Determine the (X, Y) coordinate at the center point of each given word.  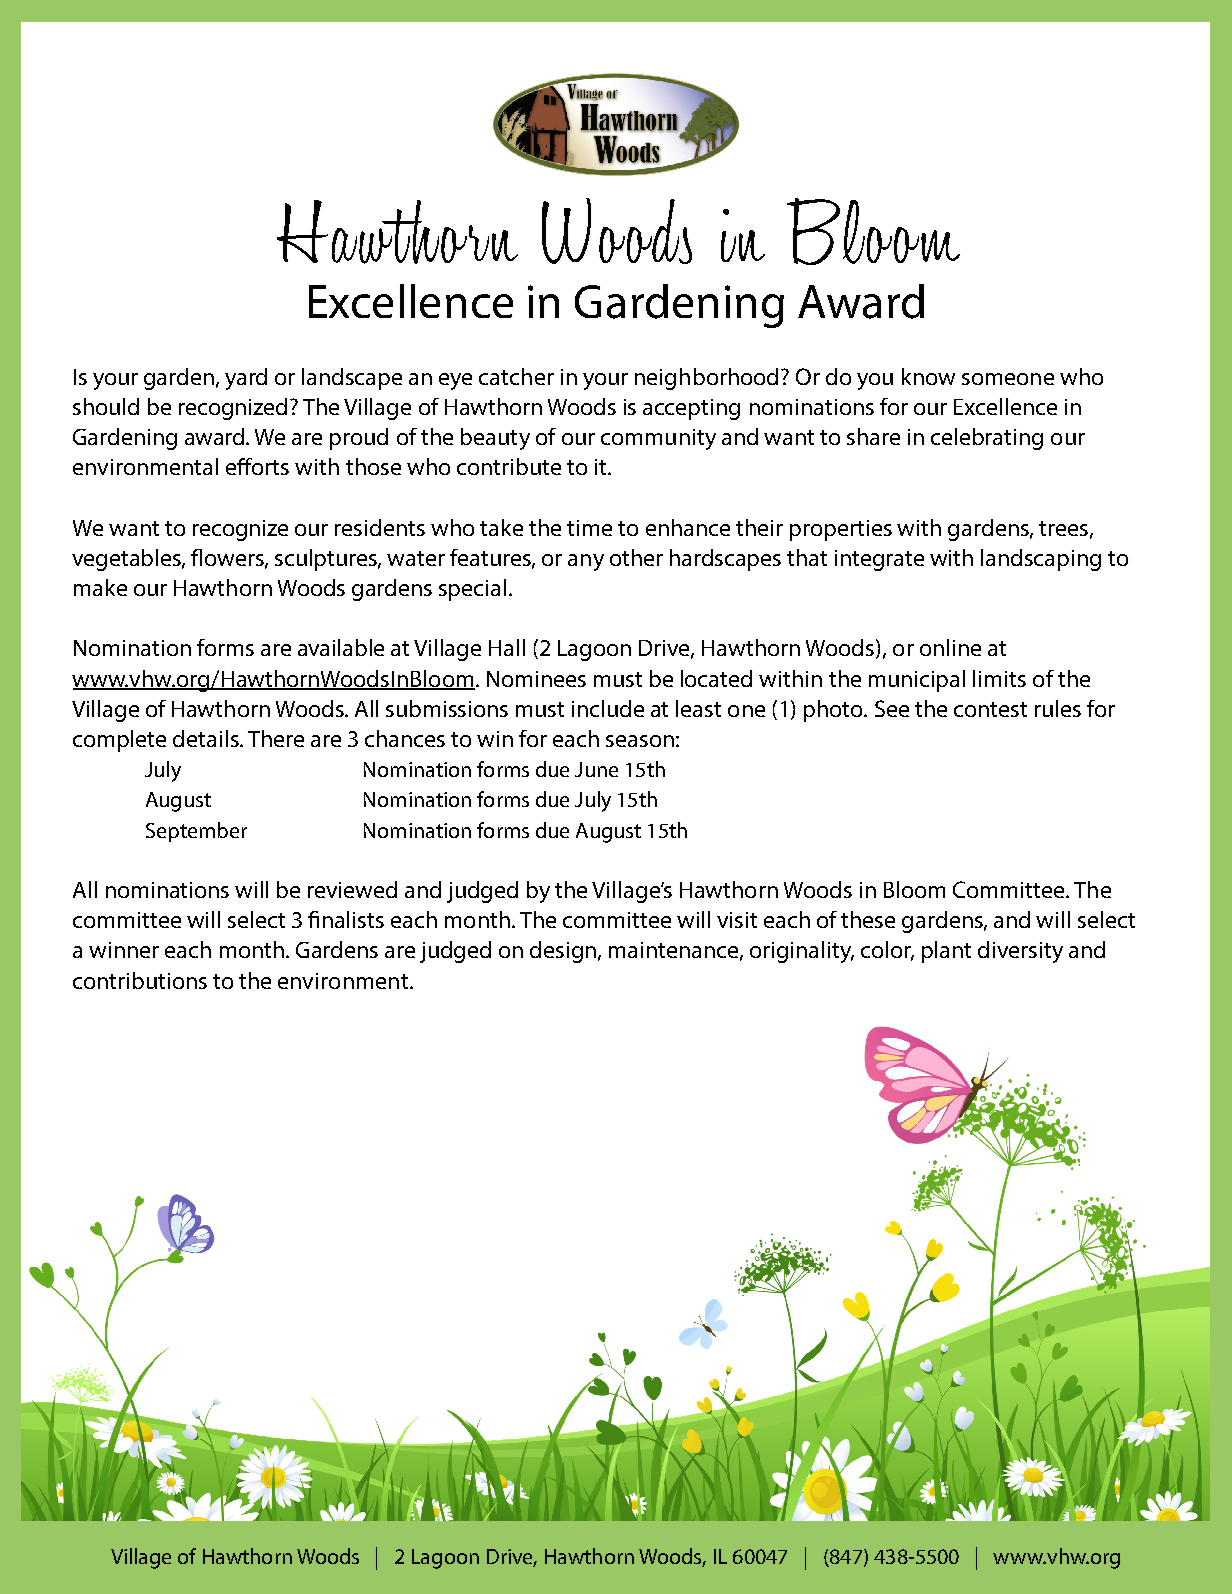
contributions (140, 980)
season (640, 741)
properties (841, 530)
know (928, 376)
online (950, 647)
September (196, 832)
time (589, 528)
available (341, 647)
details (207, 738)
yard (246, 379)
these (868, 919)
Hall (507, 647)
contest (990, 709)
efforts (257, 466)
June (596, 769)
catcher (516, 376)
